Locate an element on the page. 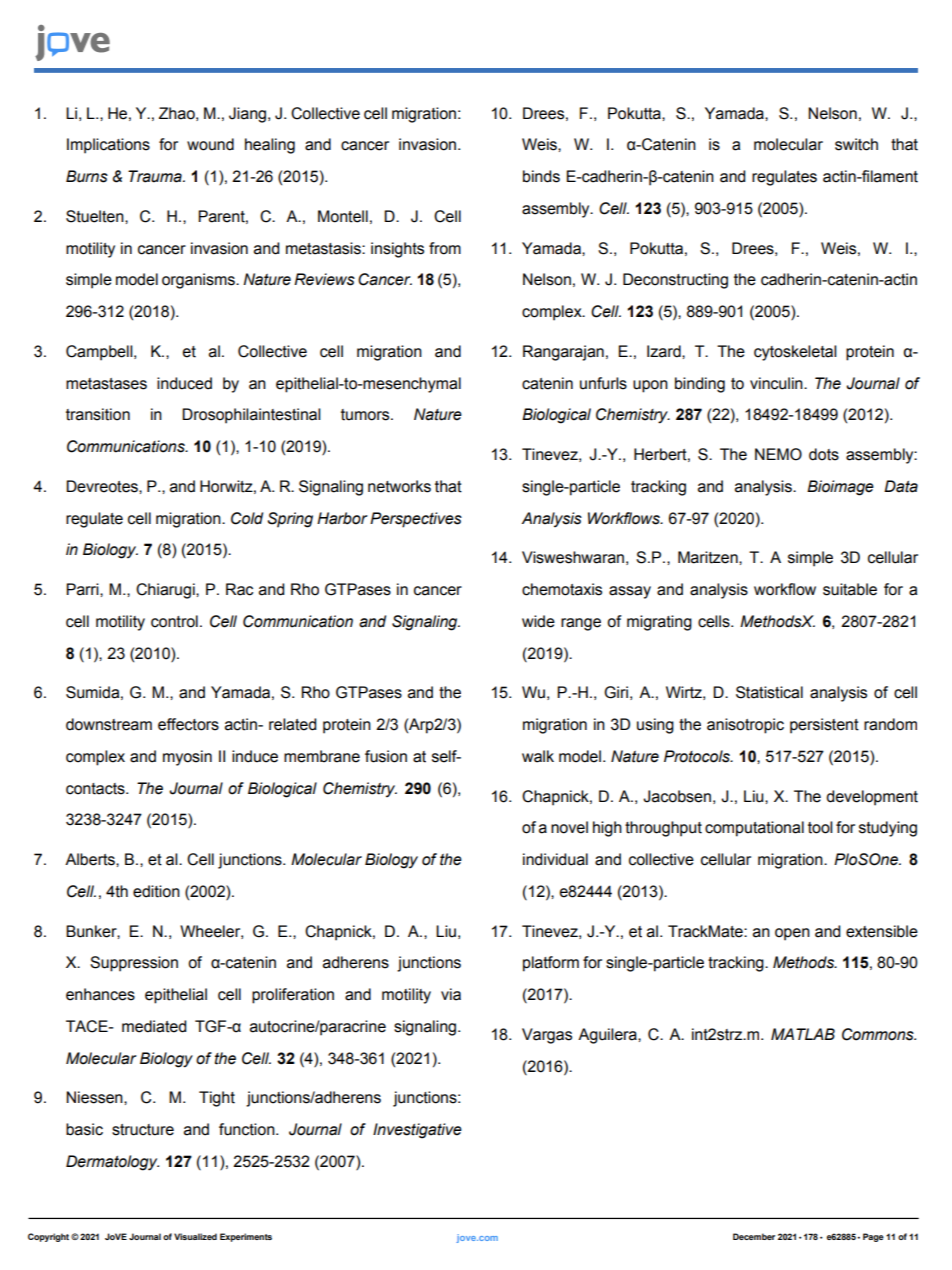  wound is located at coordinates (210, 144).
